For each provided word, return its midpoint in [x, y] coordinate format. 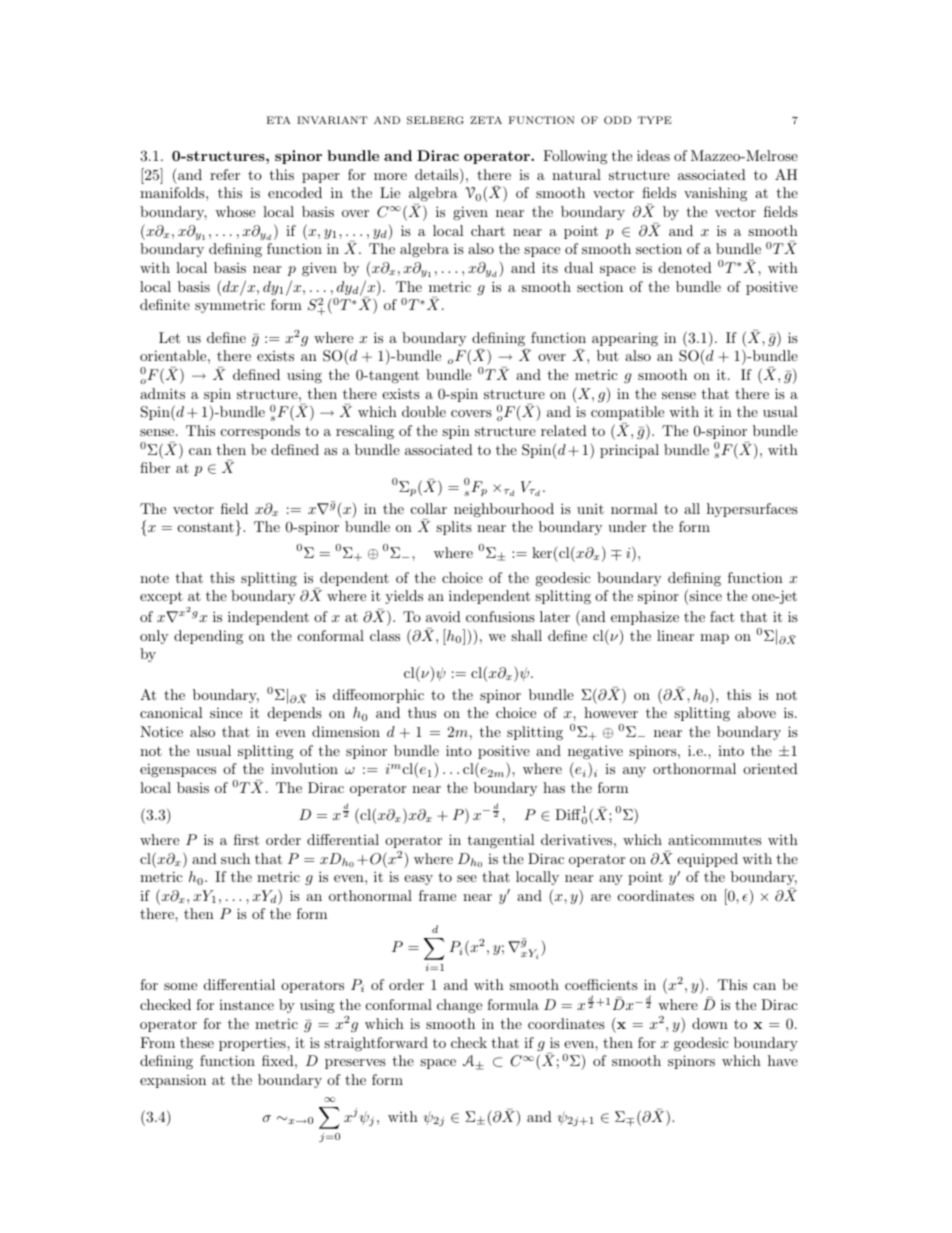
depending [208, 637]
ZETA [486, 120]
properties [253, 1044]
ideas [653, 155]
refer [225, 174]
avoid [443, 616]
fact [722, 616]
